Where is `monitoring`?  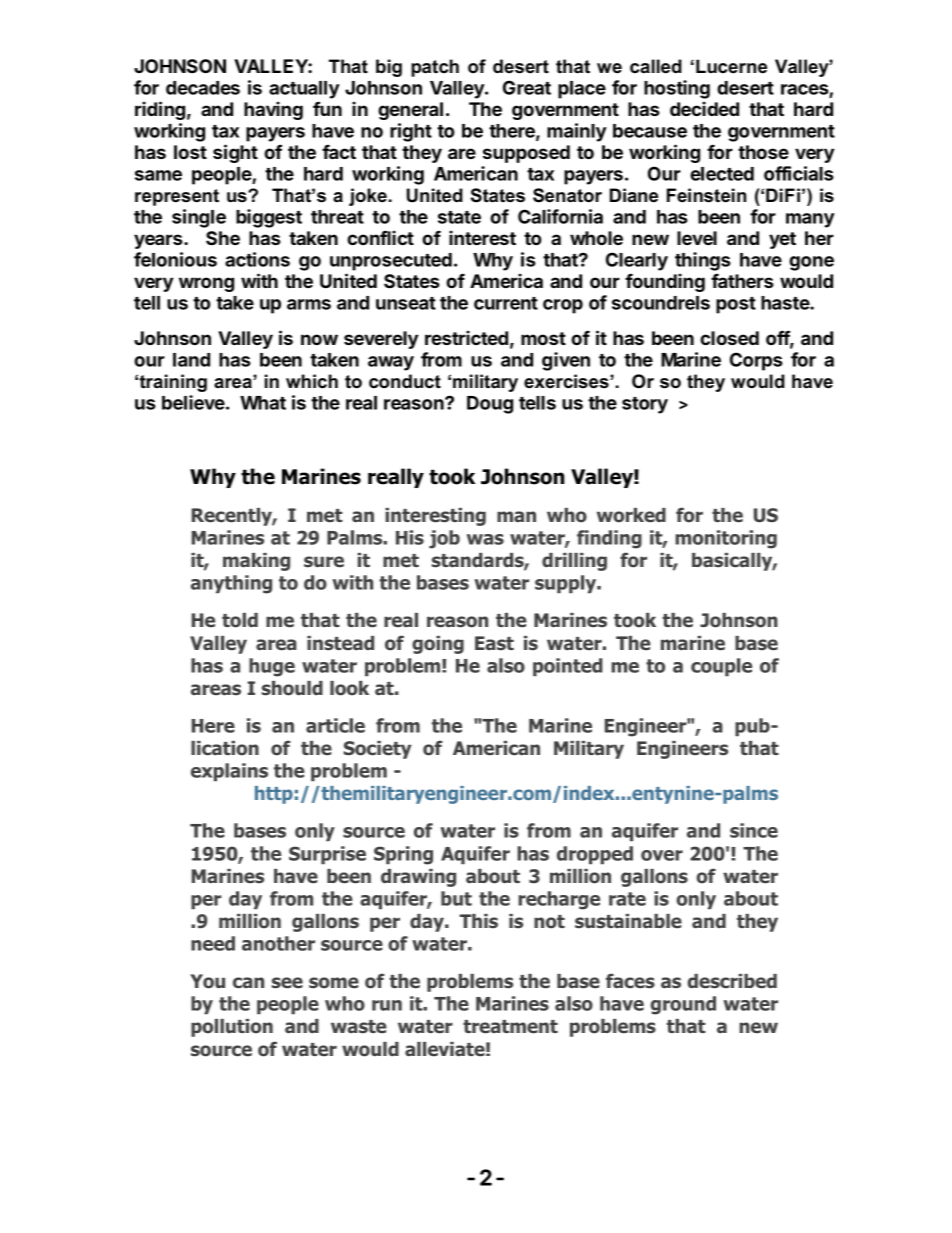 monitoring is located at coordinates (726, 539).
